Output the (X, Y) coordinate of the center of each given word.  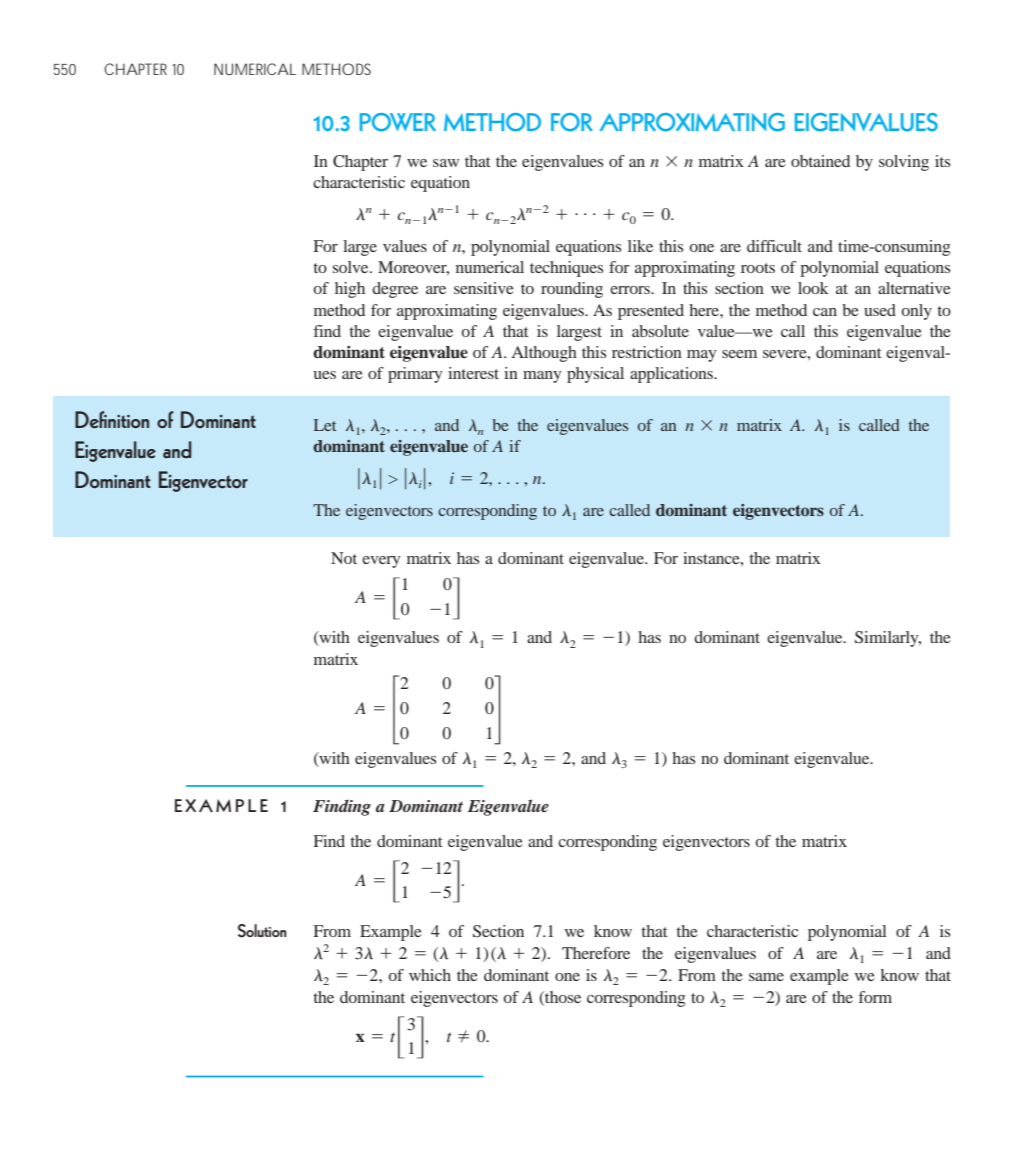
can (825, 312)
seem (739, 354)
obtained (820, 161)
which (430, 975)
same (766, 977)
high (350, 290)
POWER (398, 122)
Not (344, 558)
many (542, 377)
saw (446, 163)
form (875, 997)
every (381, 562)
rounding (572, 290)
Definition (112, 420)
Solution (262, 931)
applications (672, 375)
